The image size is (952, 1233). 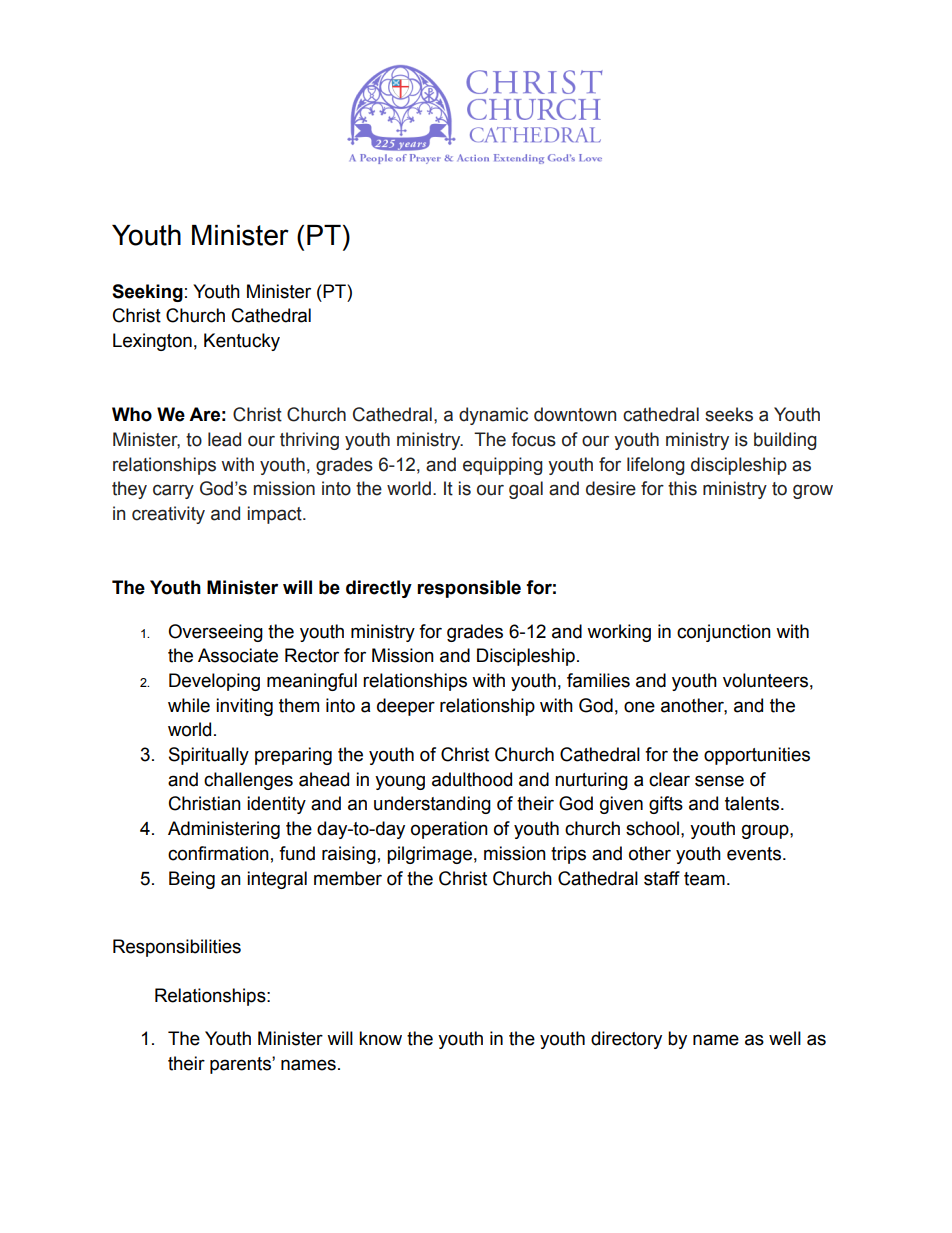 I want to click on lead, so click(x=224, y=439).
